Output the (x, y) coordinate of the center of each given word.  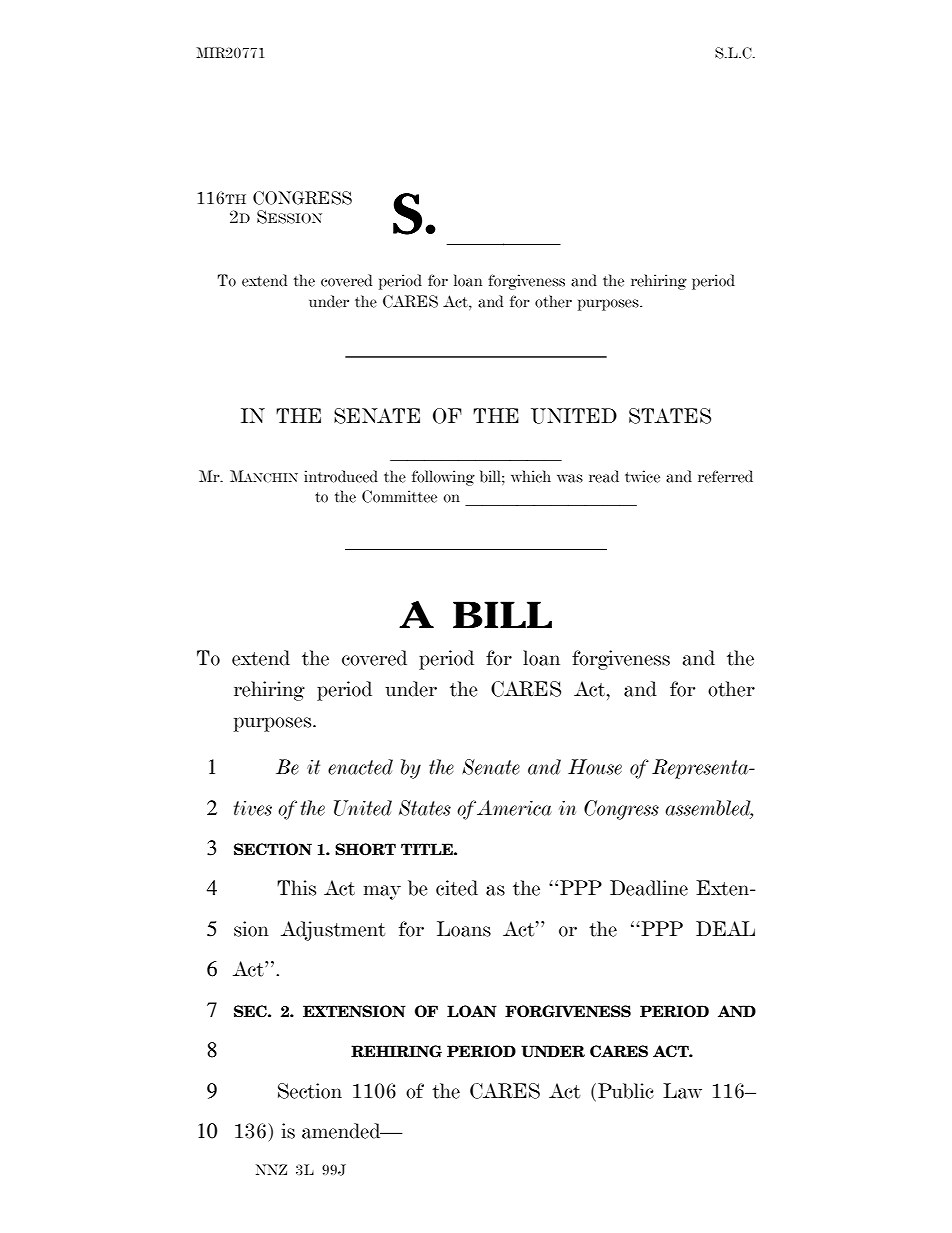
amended (342, 1131)
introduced (341, 476)
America (514, 808)
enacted (360, 767)
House (595, 767)
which (531, 476)
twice (642, 476)
